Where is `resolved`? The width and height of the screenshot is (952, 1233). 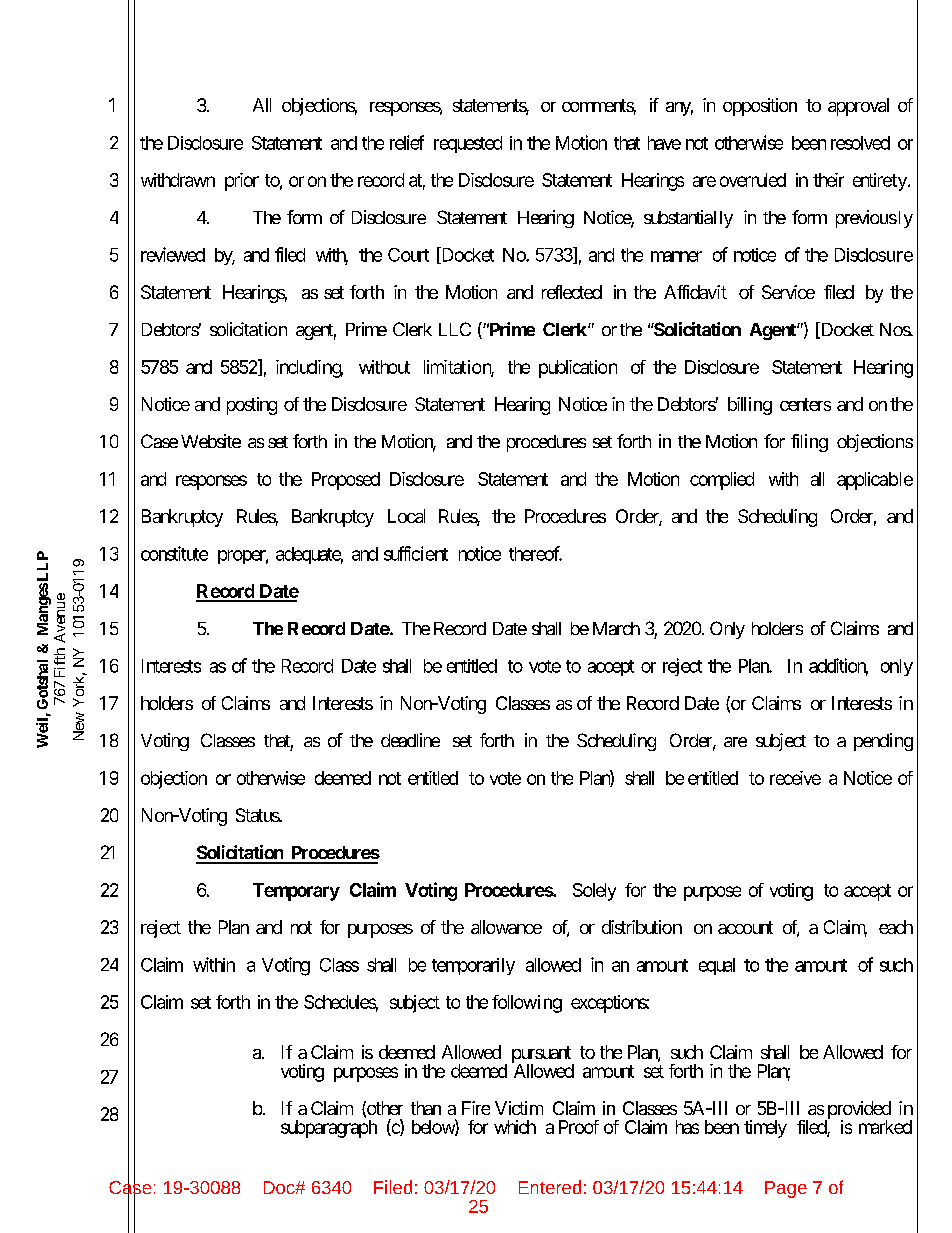 resolved is located at coordinates (860, 143).
